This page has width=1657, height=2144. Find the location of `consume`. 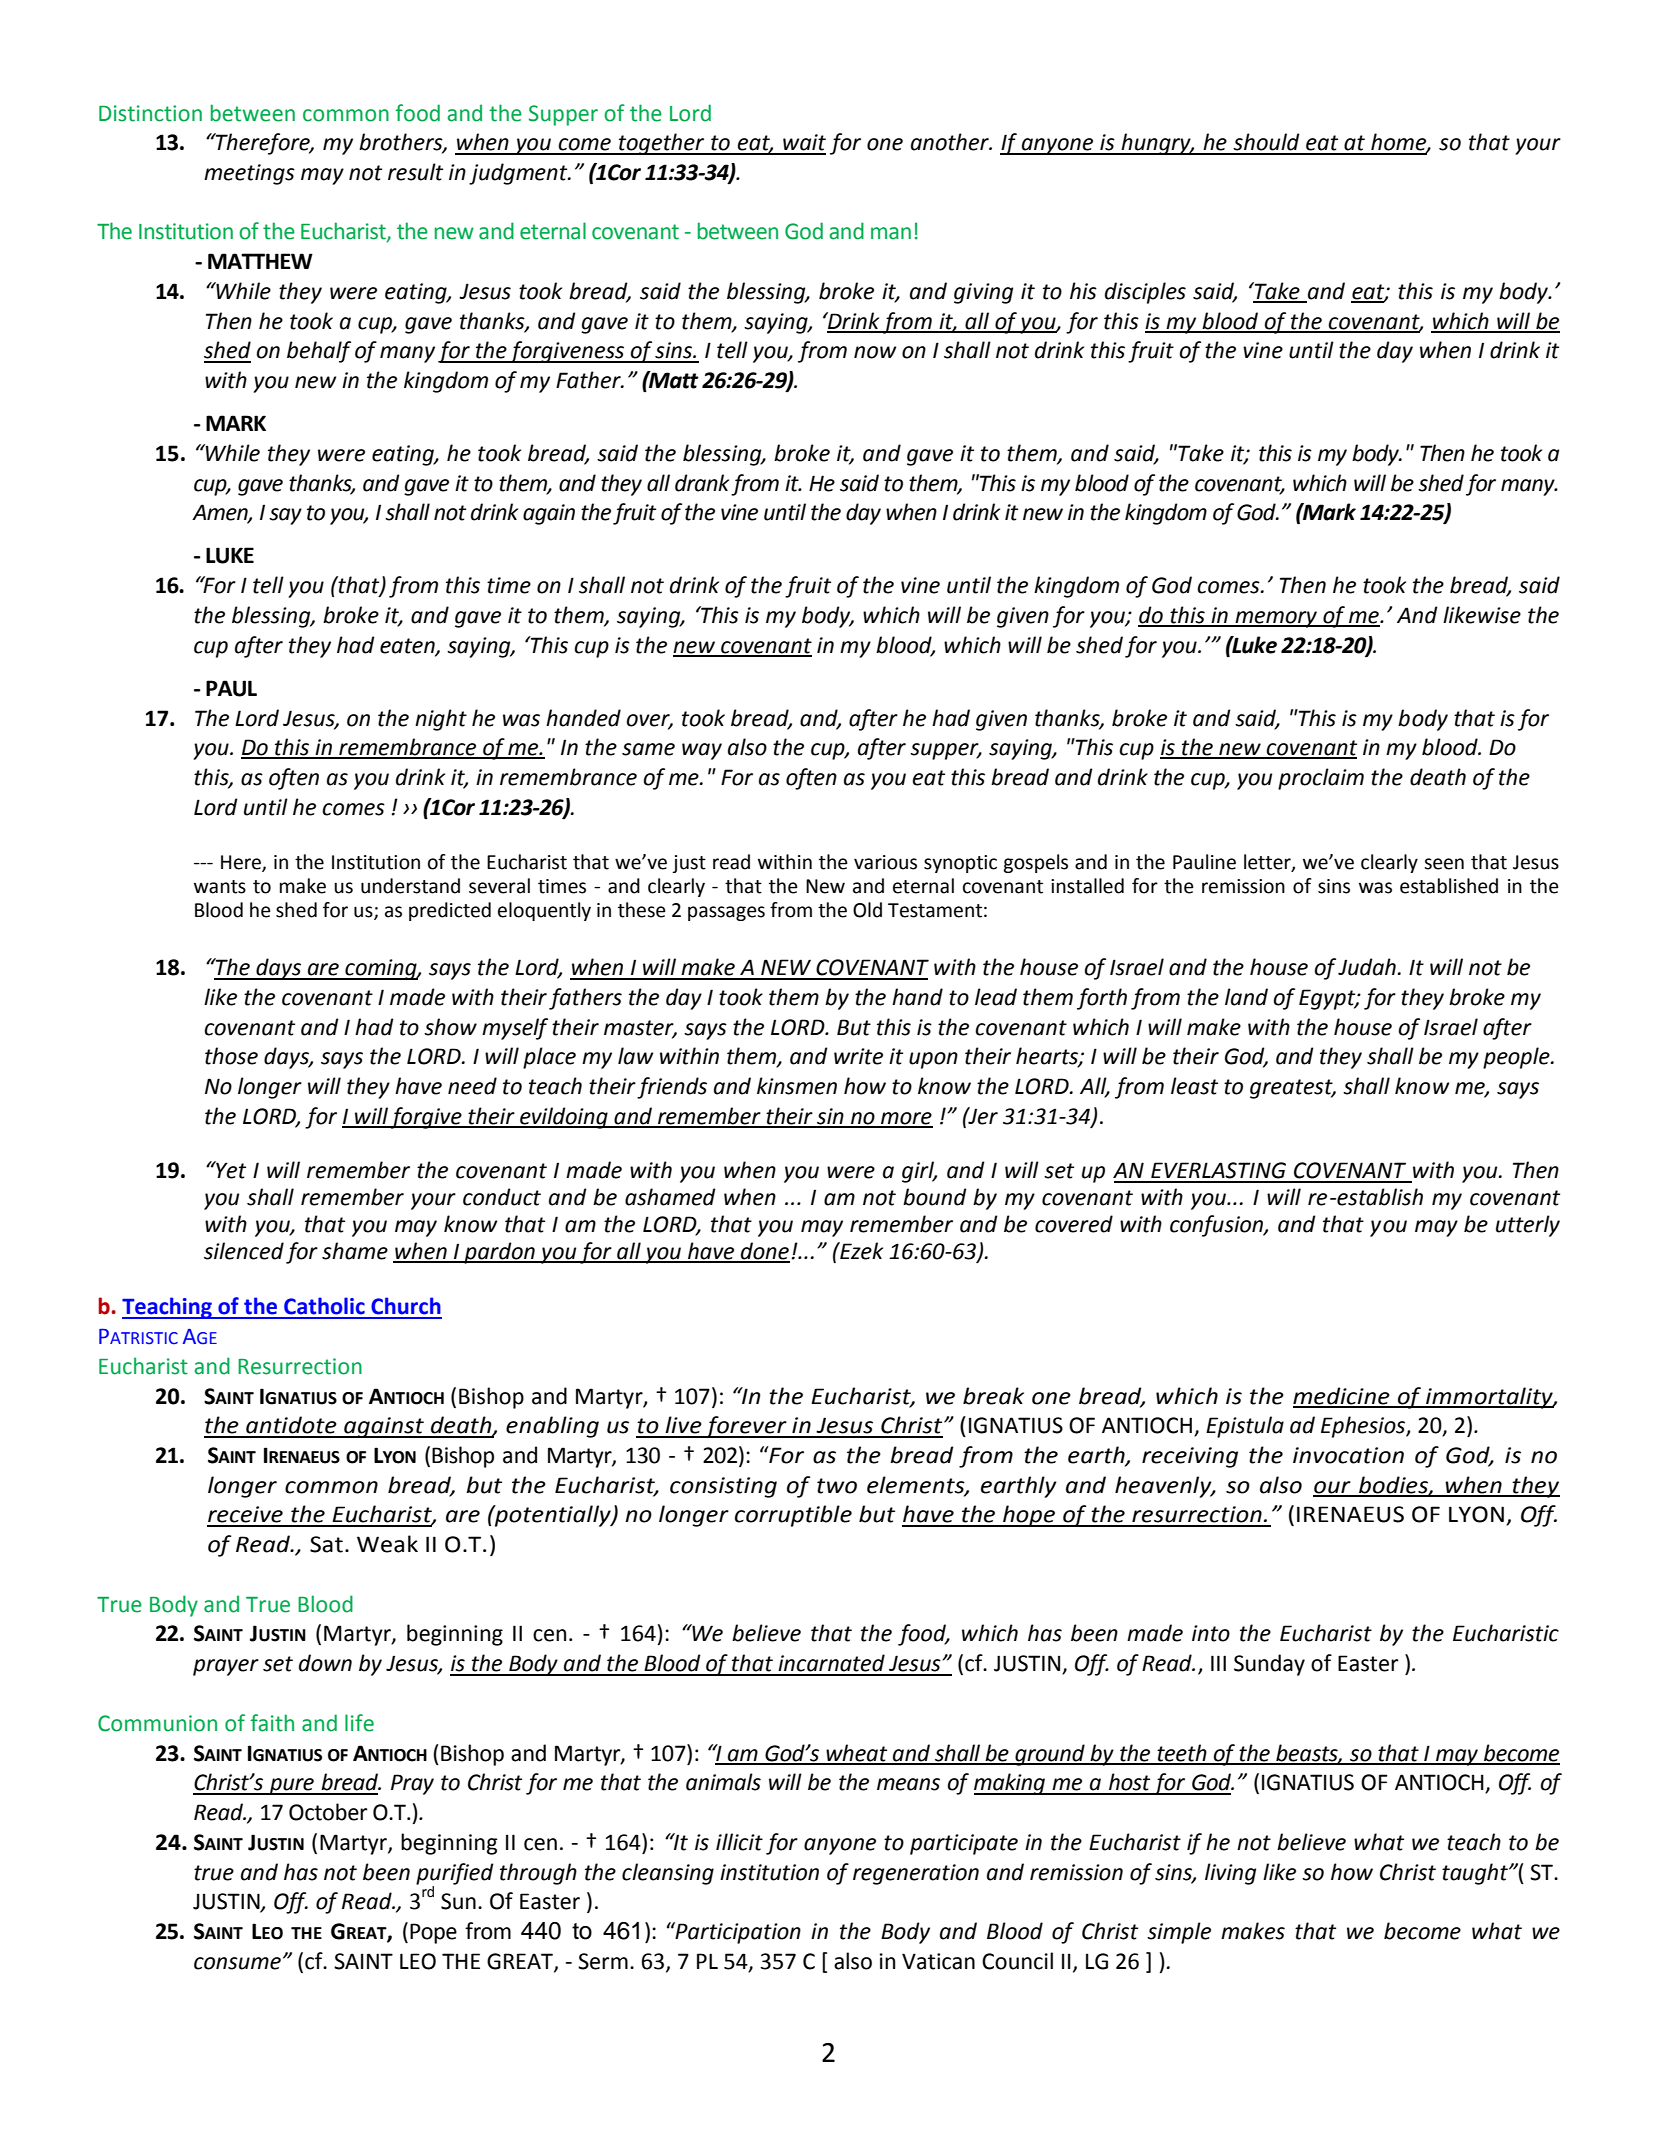

consume is located at coordinates (237, 1963).
